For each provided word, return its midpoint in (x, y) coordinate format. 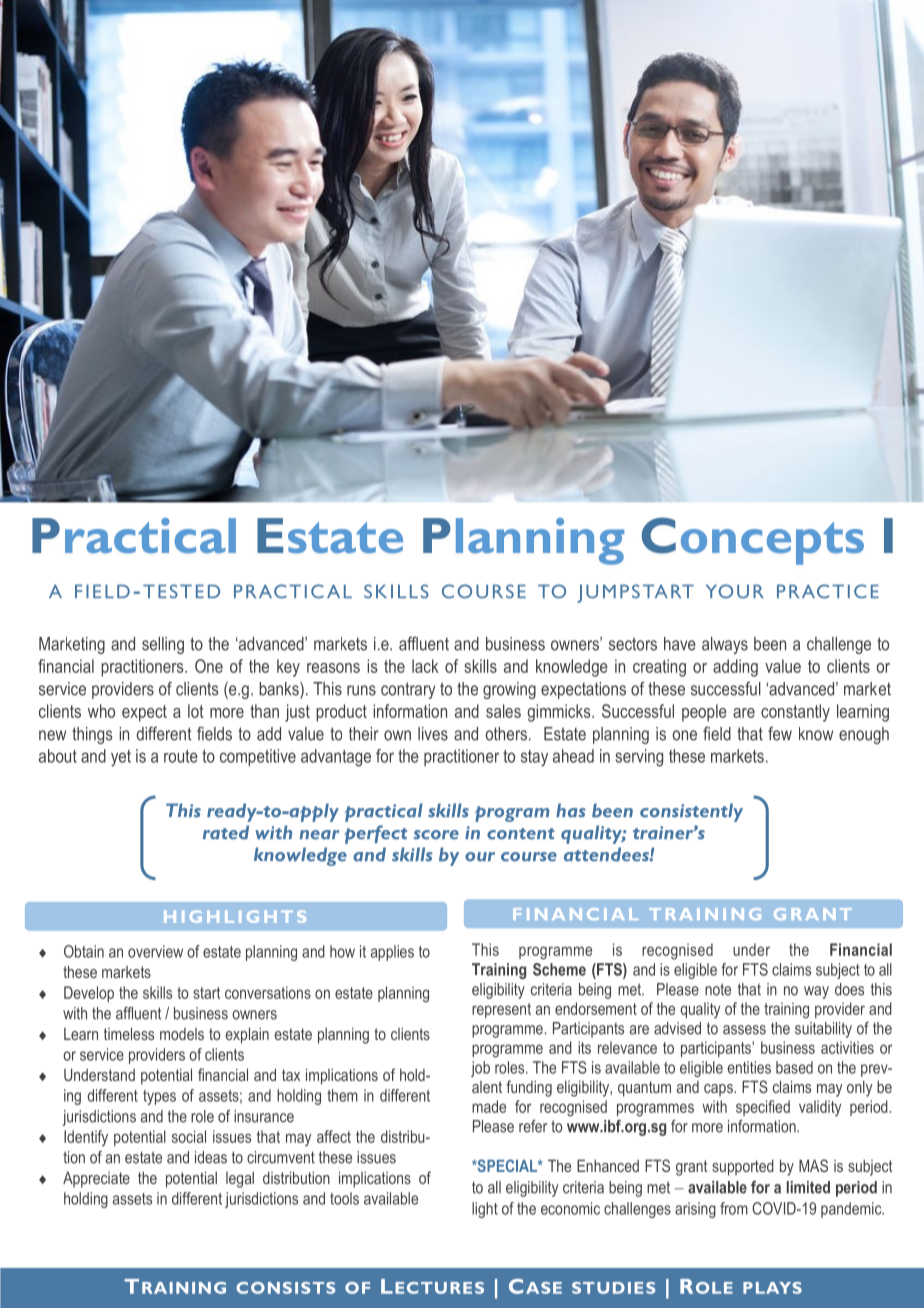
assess (744, 1030)
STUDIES (613, 1288)
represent (501, 1010)
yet (121, 758)
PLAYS (772, 1288)
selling (163, 645)
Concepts (752, 541)
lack (425, 666)
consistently (691, 812)
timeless (129, 1033)
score (436, 835)
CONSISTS (285, 1288)
